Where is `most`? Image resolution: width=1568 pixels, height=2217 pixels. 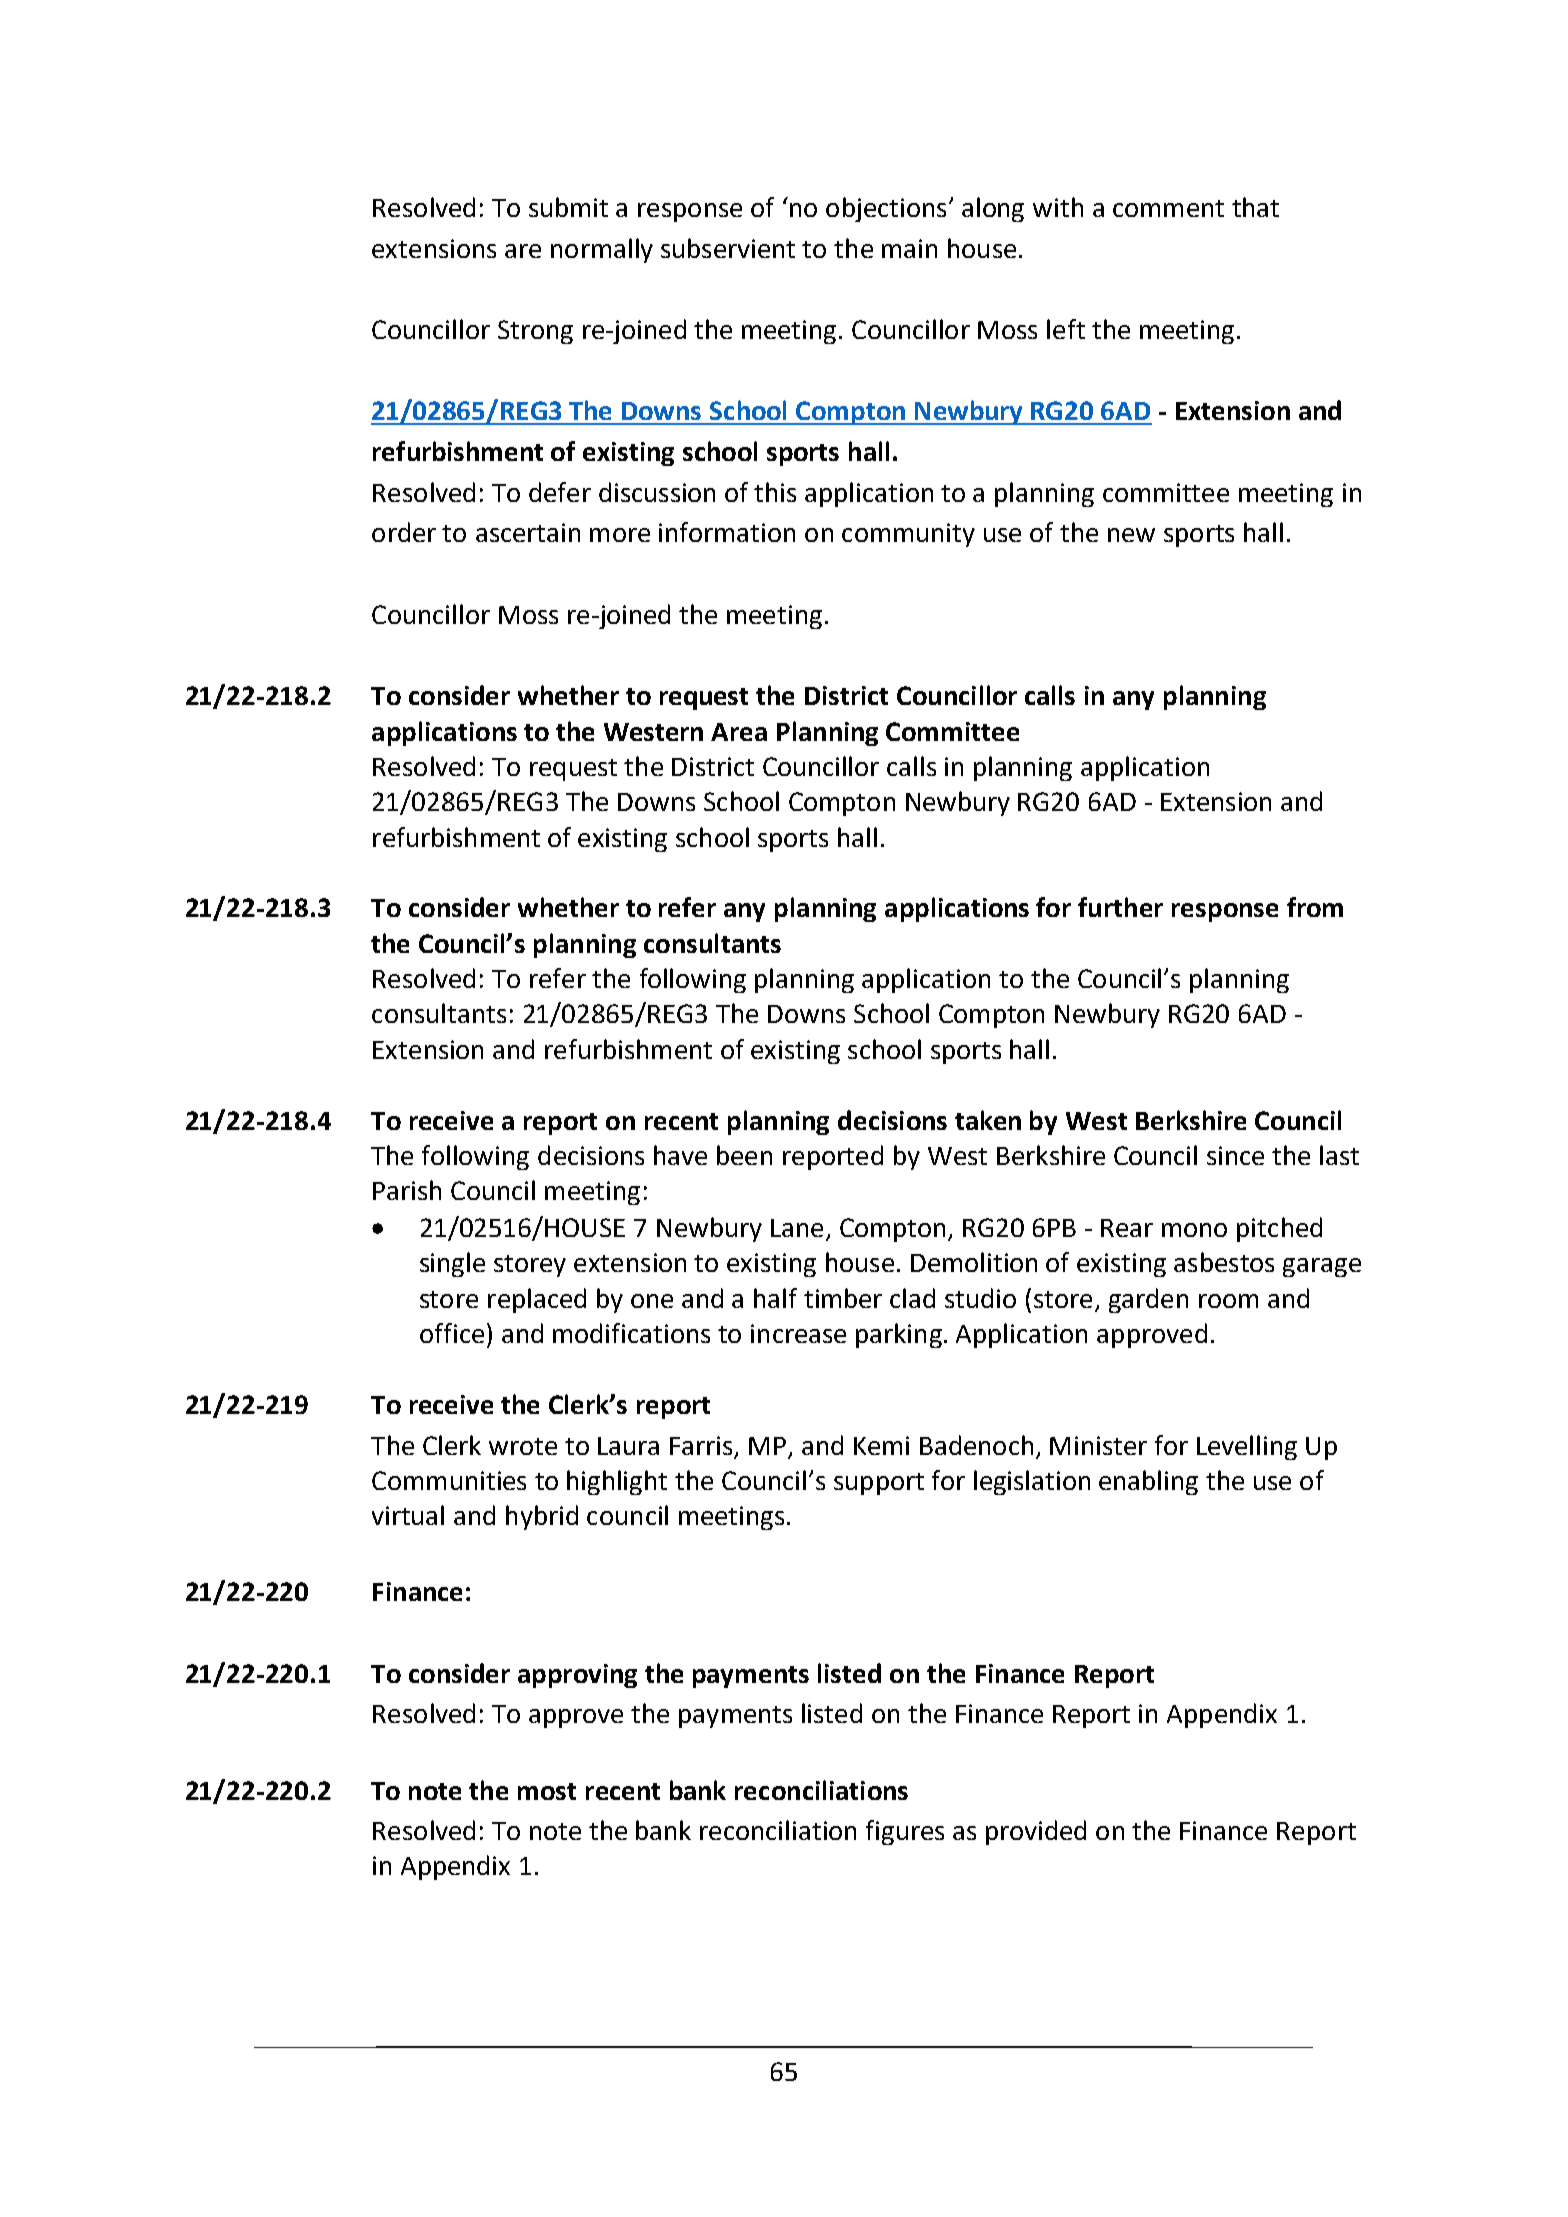
most is located at coordinates (547, 1791).
